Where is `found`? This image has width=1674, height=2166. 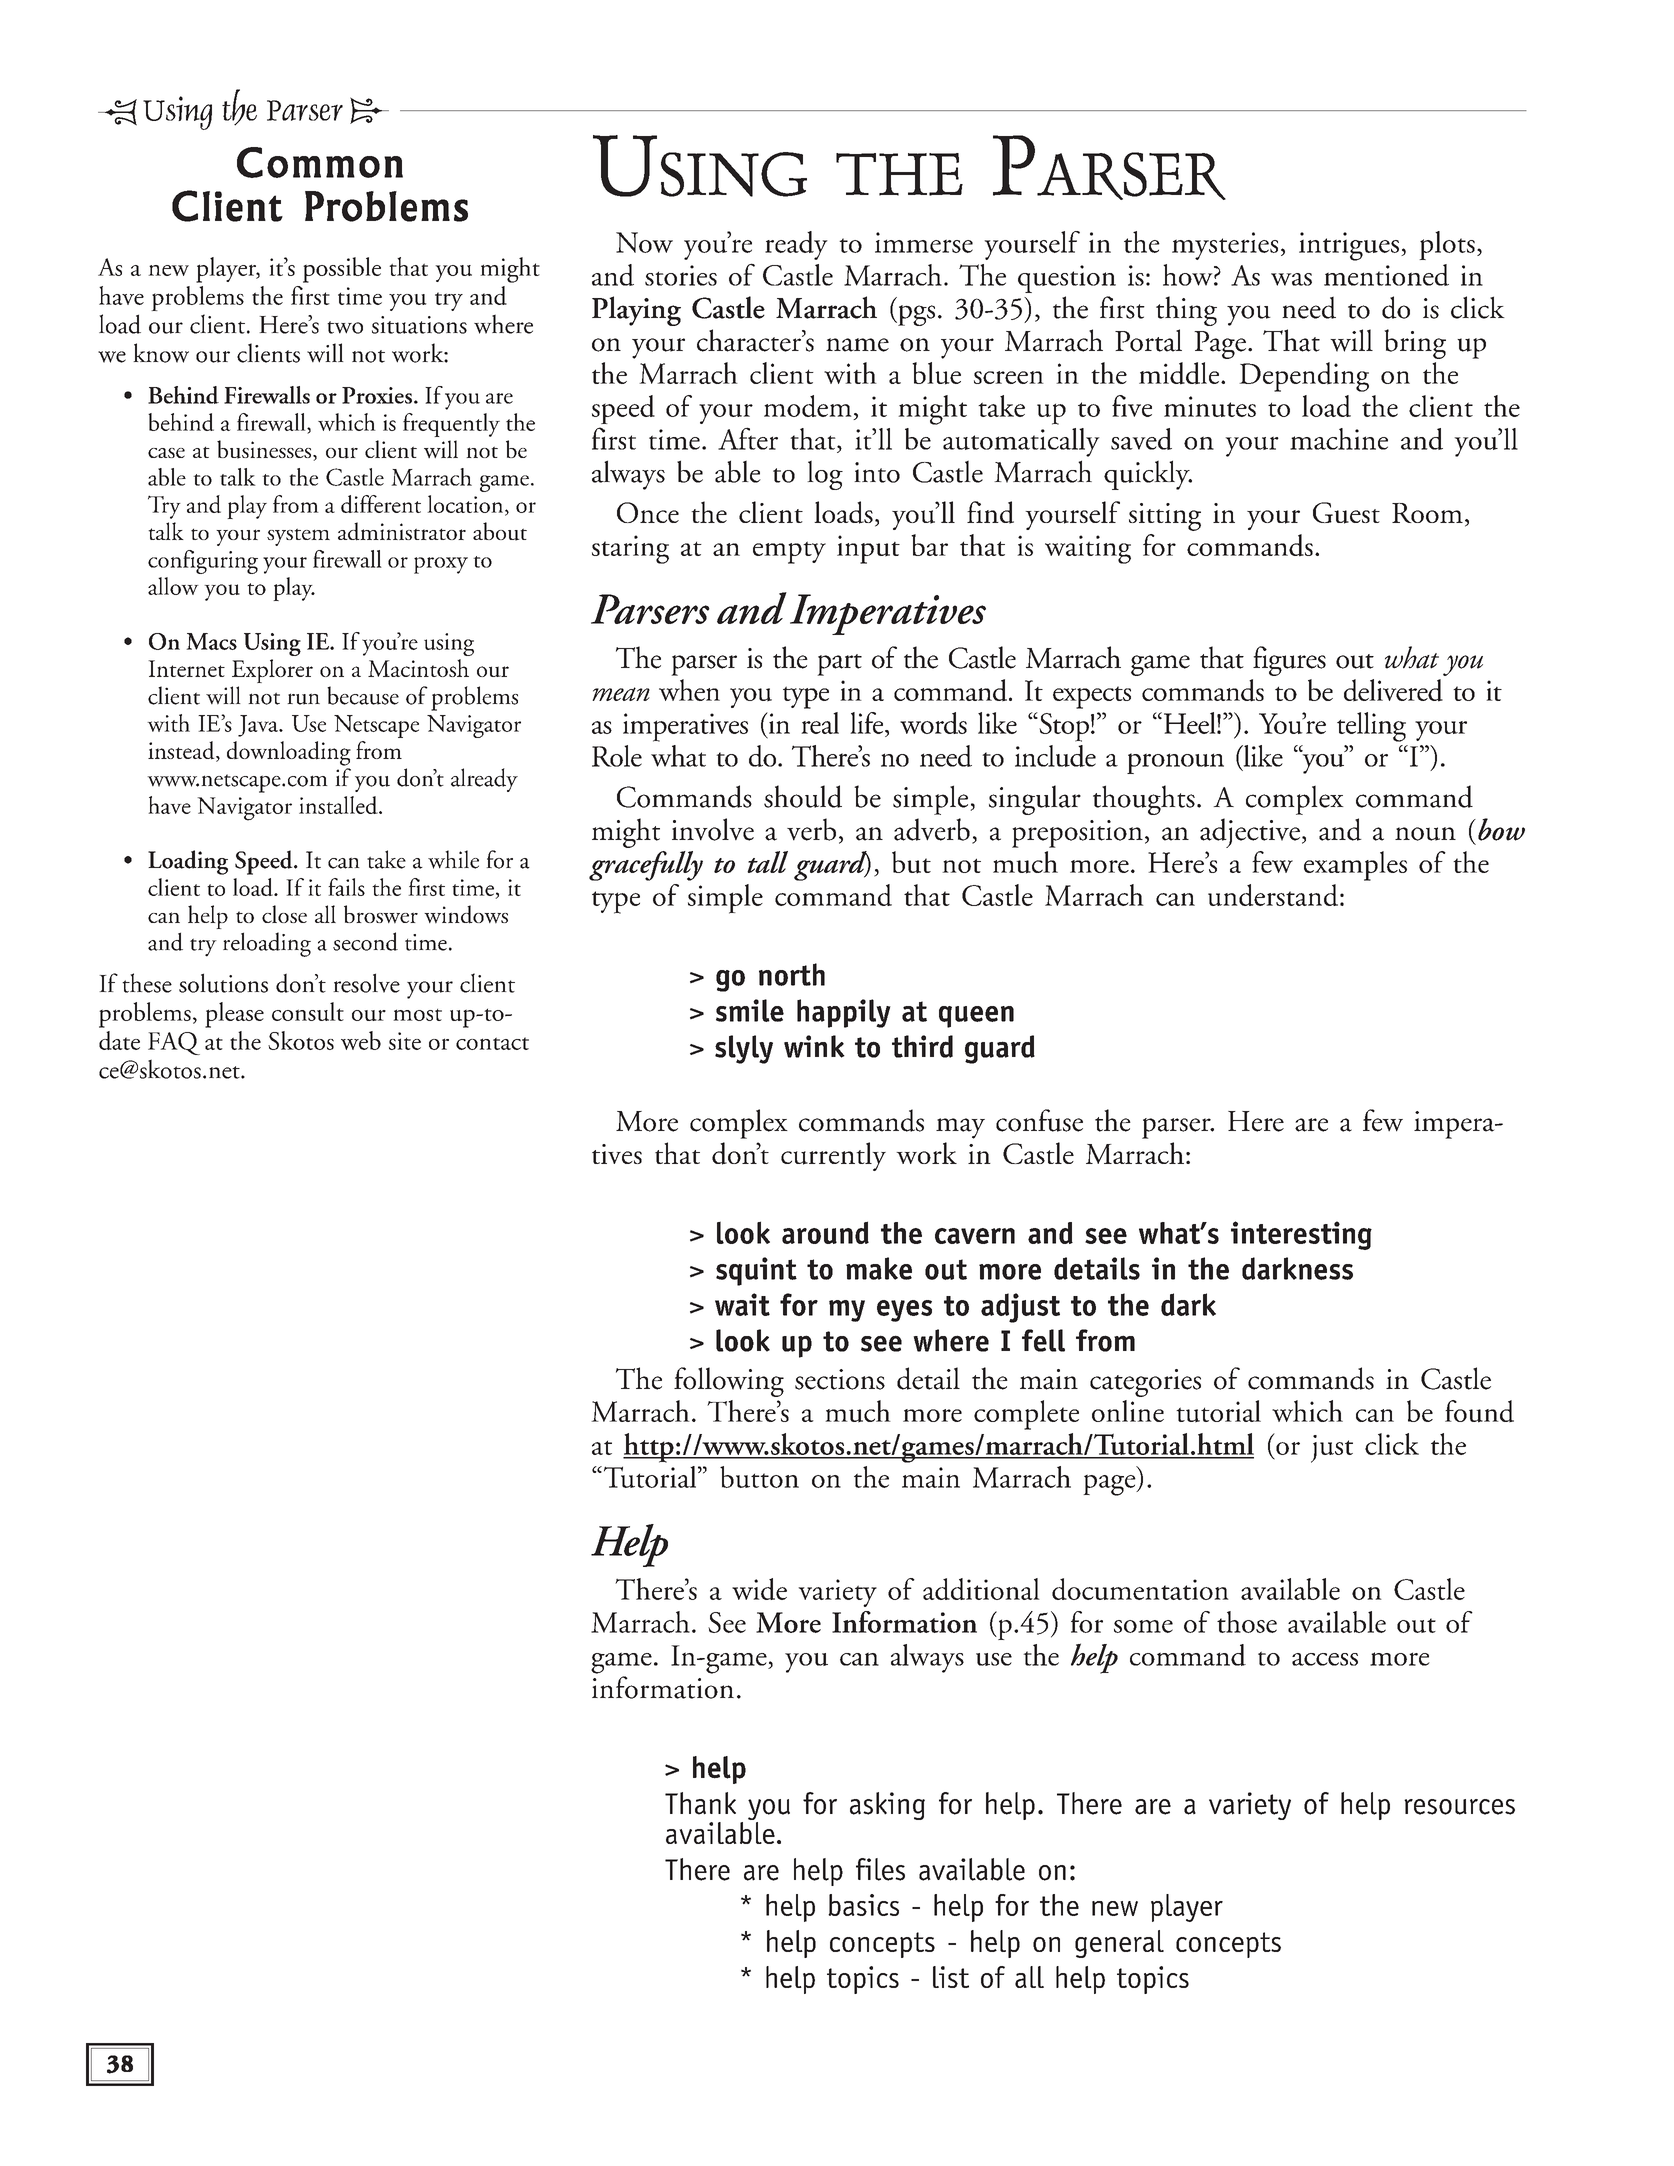 found is located at coordinates (1479, 1411).
